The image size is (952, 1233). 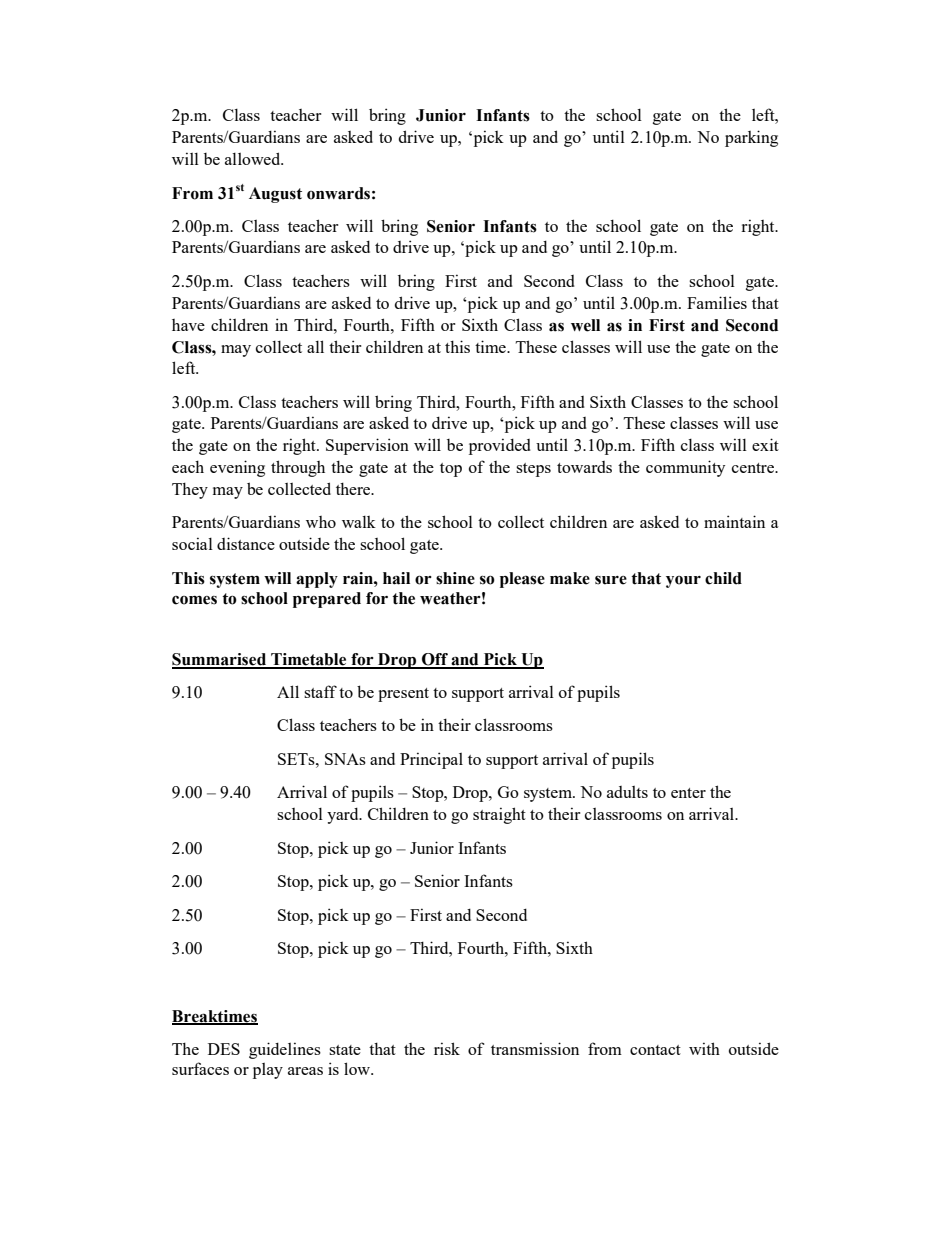 I want to click on comes, so click(x=194, y=600).
